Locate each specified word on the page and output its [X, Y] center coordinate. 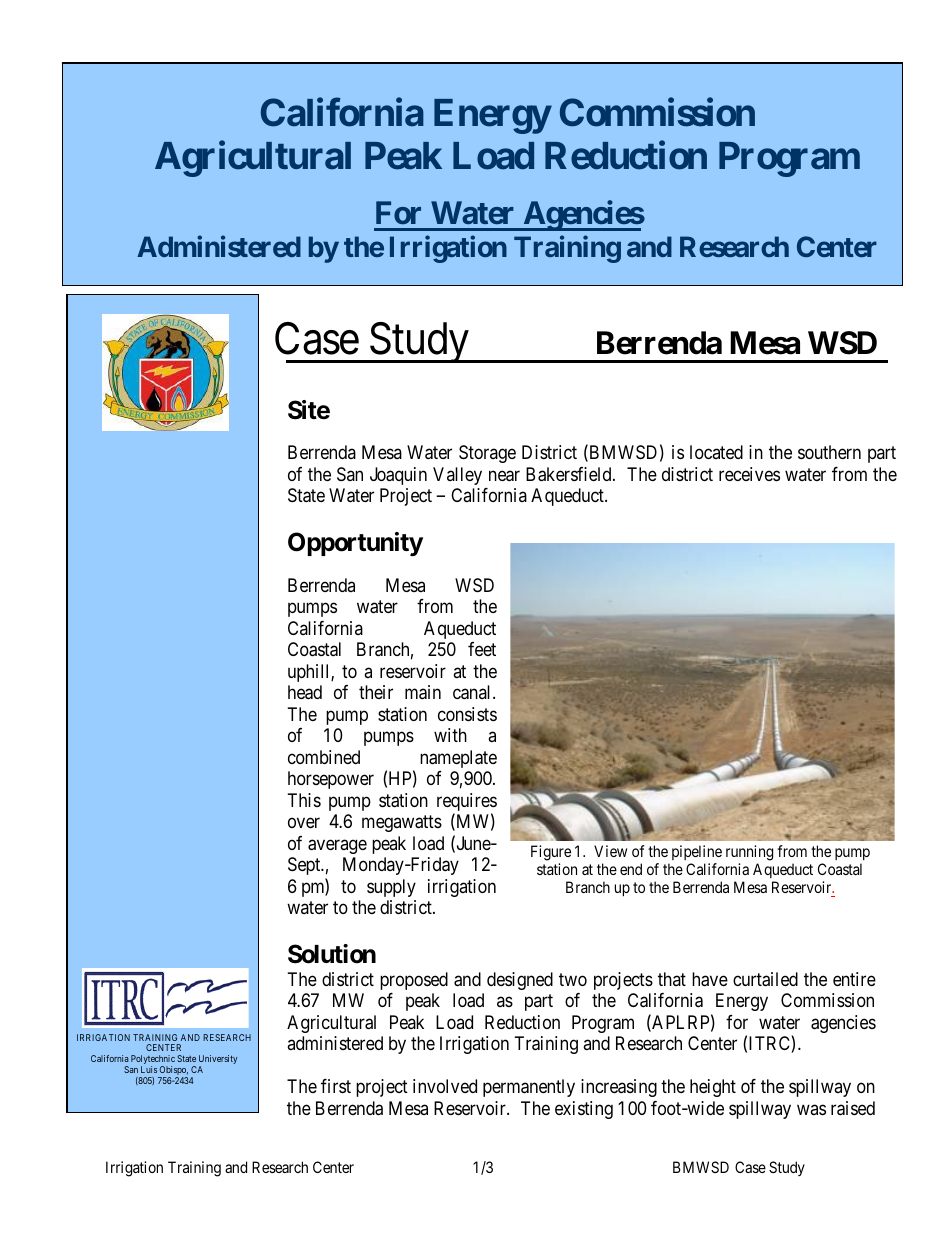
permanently [529, 1088]
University [218, 1061]
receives [749, 474]
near [504, 476]
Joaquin [398, 476]
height [713, 1088]
